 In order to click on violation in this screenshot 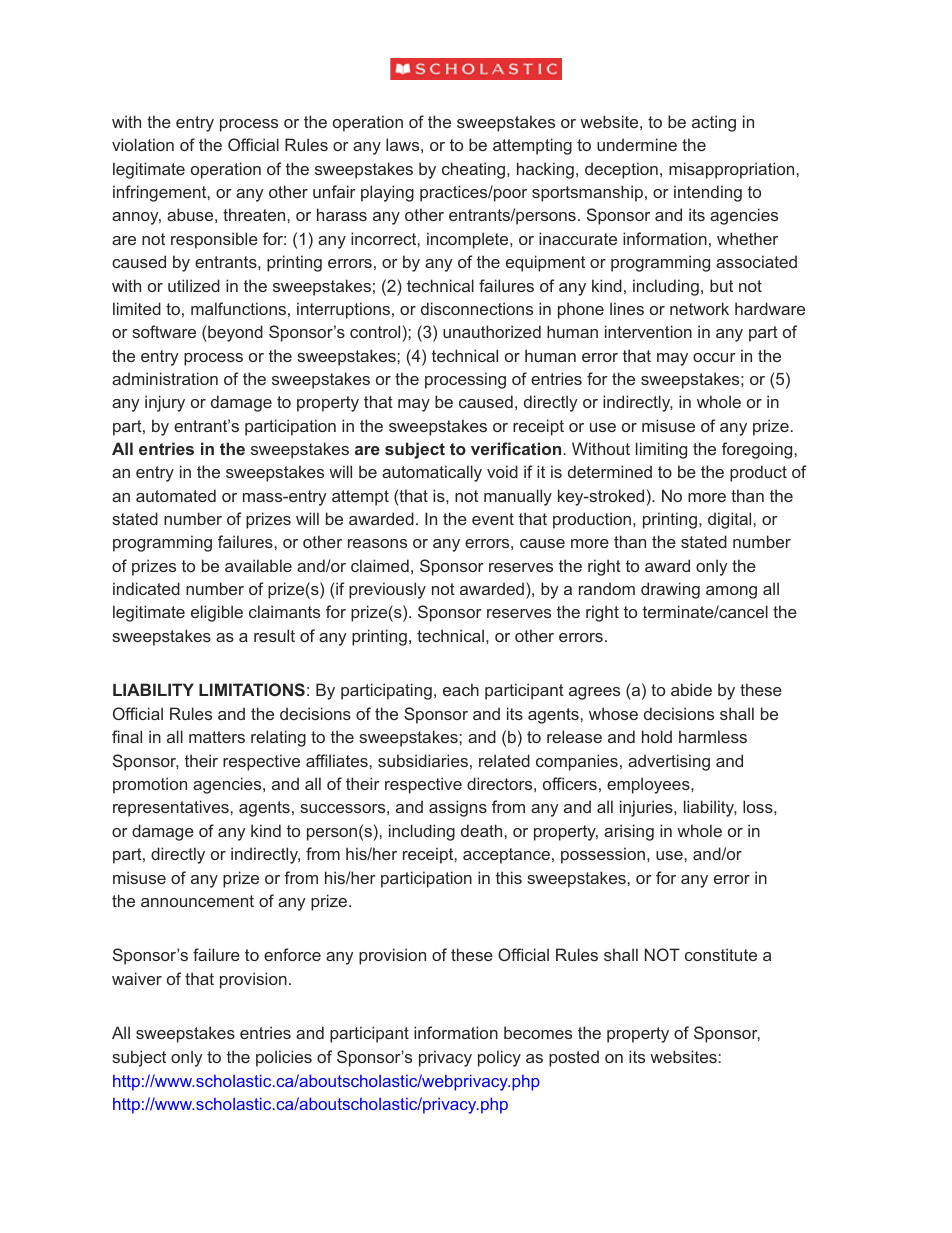, I will do `click(143, 144)`.
